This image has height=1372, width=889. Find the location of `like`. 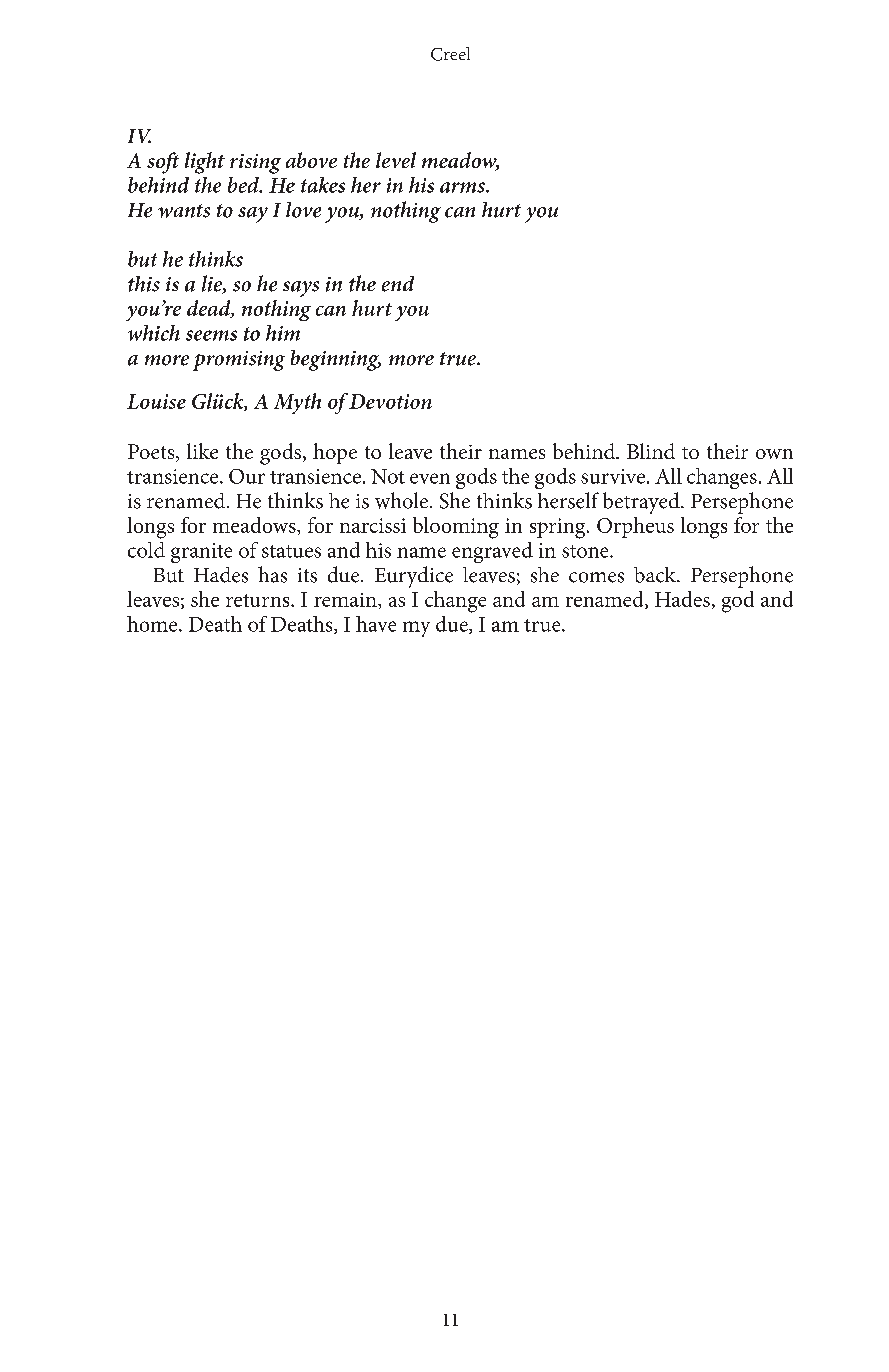

like is located at coordinates (202, 451).
